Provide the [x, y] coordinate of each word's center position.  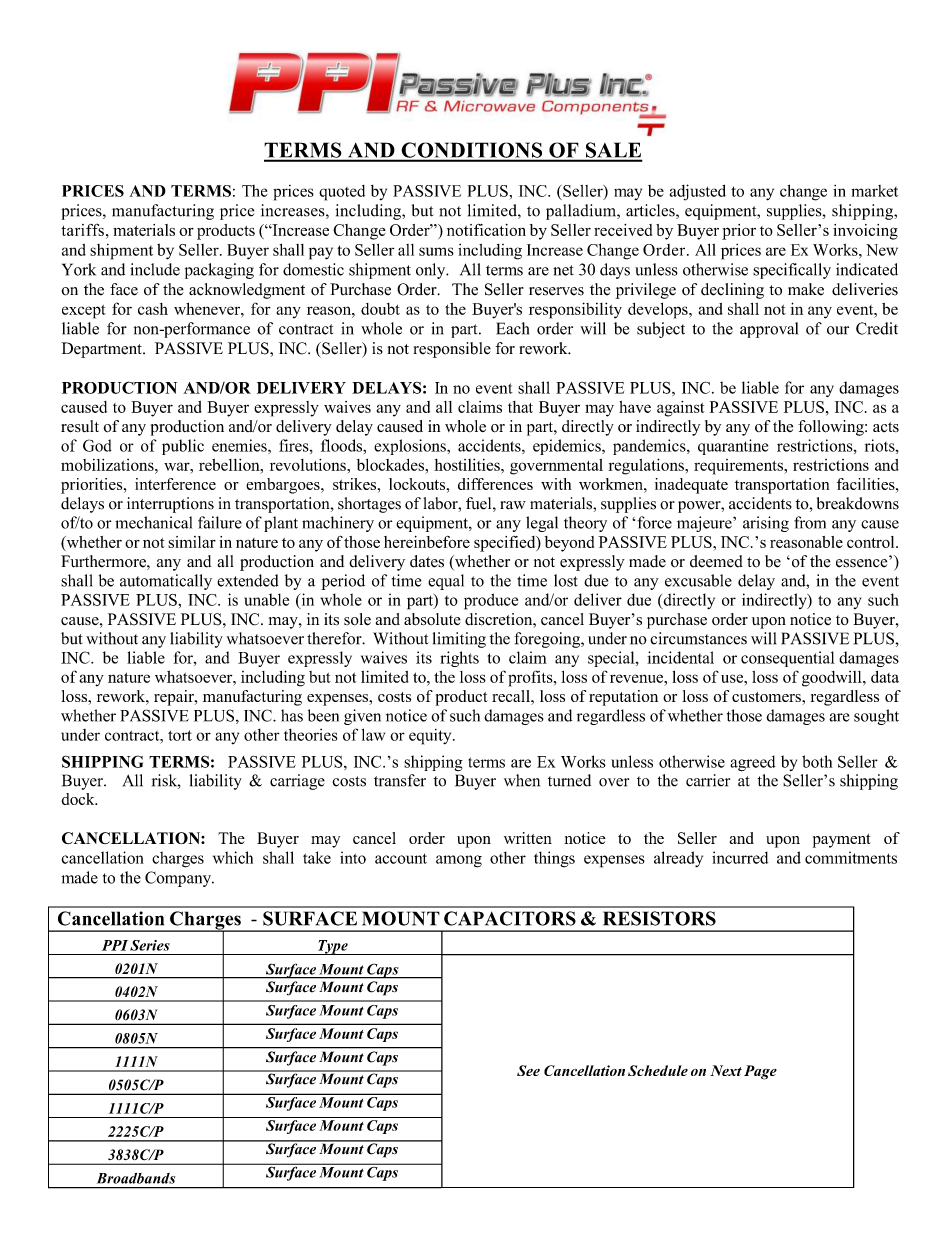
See [528, 1070]
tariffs [82, 230]
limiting [459, 640]
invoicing [865, 232]
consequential [788, 659]
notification [486, 230]
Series [150, 945]
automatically [166, 582]
